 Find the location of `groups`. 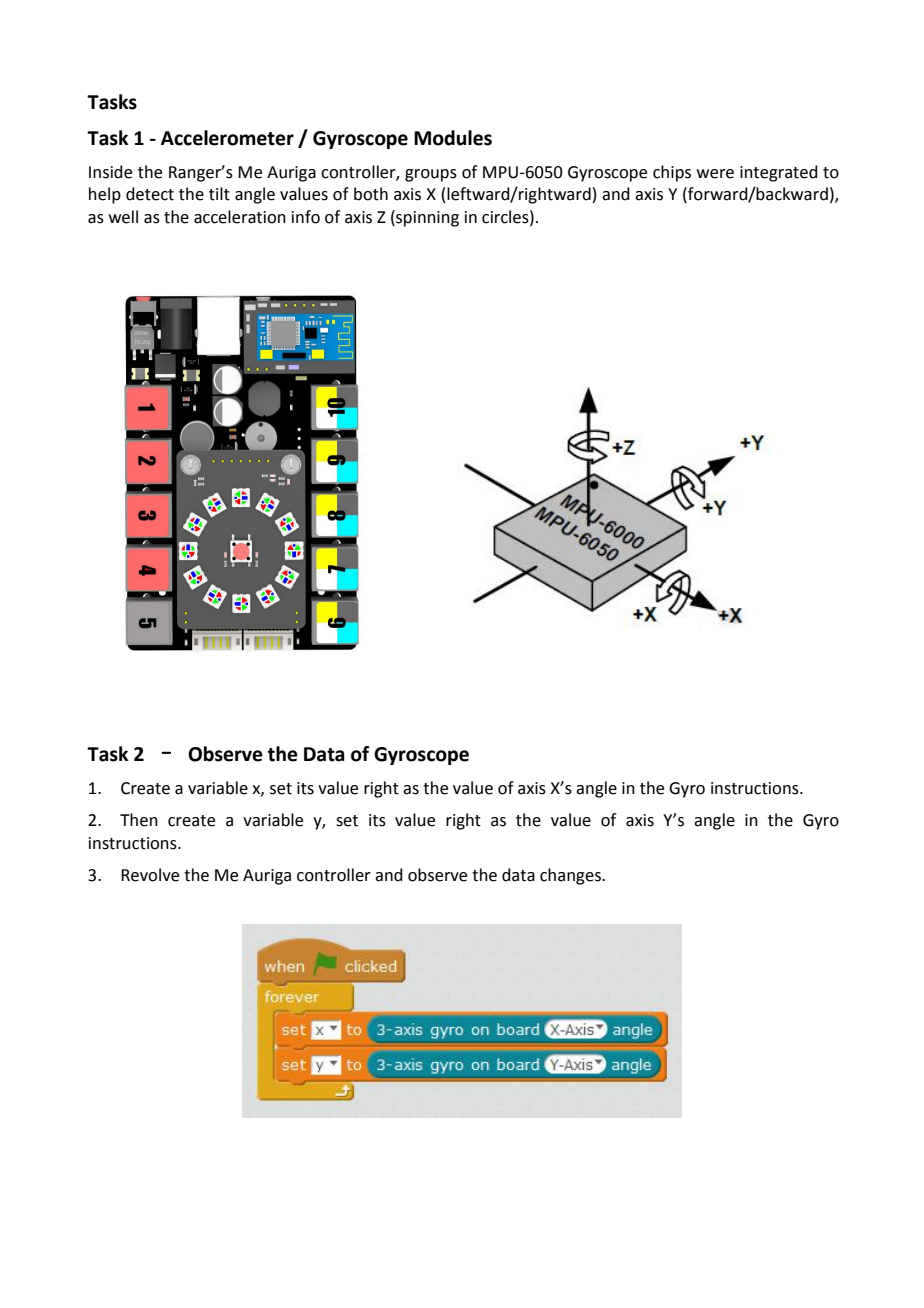

groups is located at coordinates (431, 175).
